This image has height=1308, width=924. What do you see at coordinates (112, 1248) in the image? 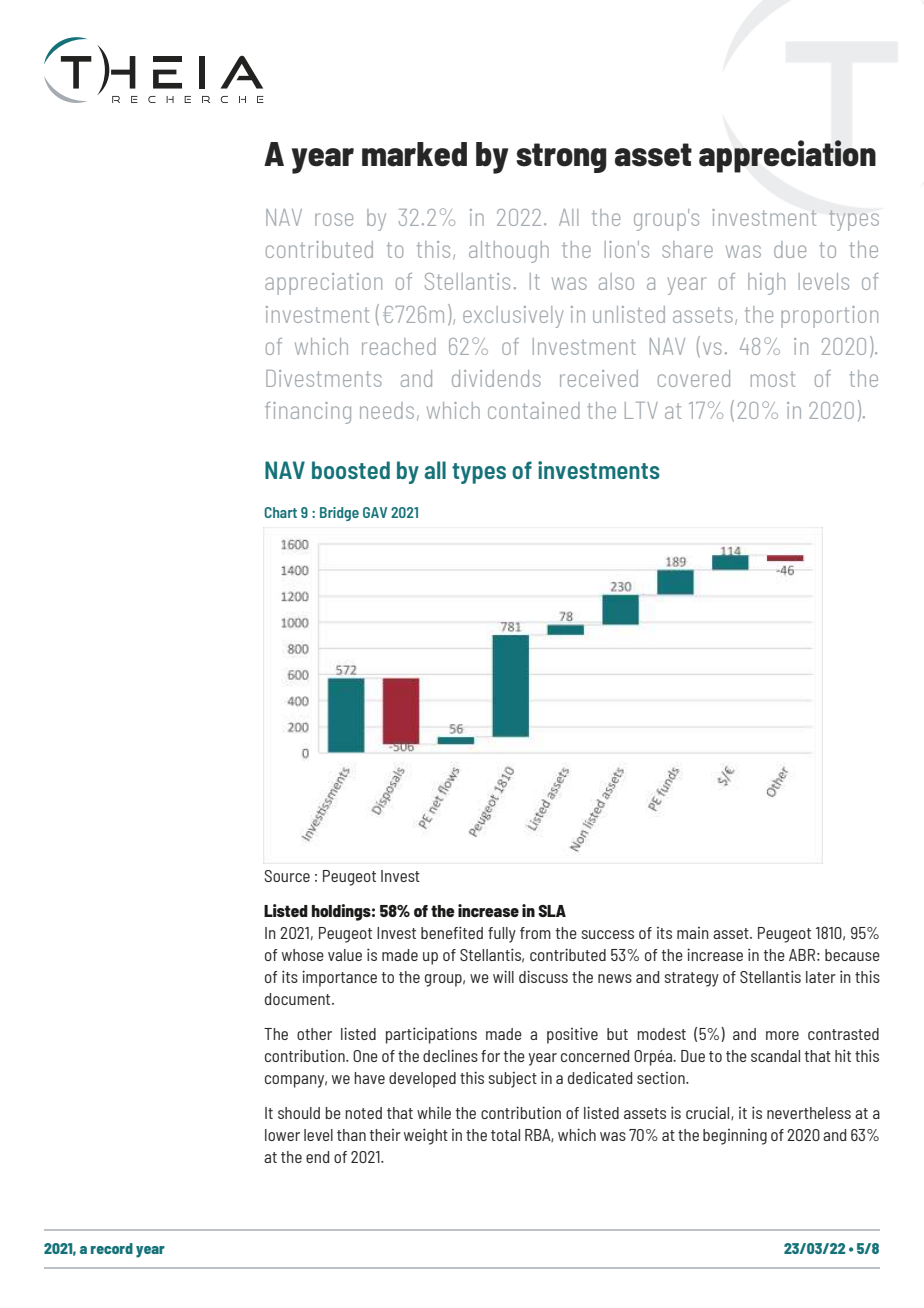
I see `record` at bounding box center [112, 1248].
